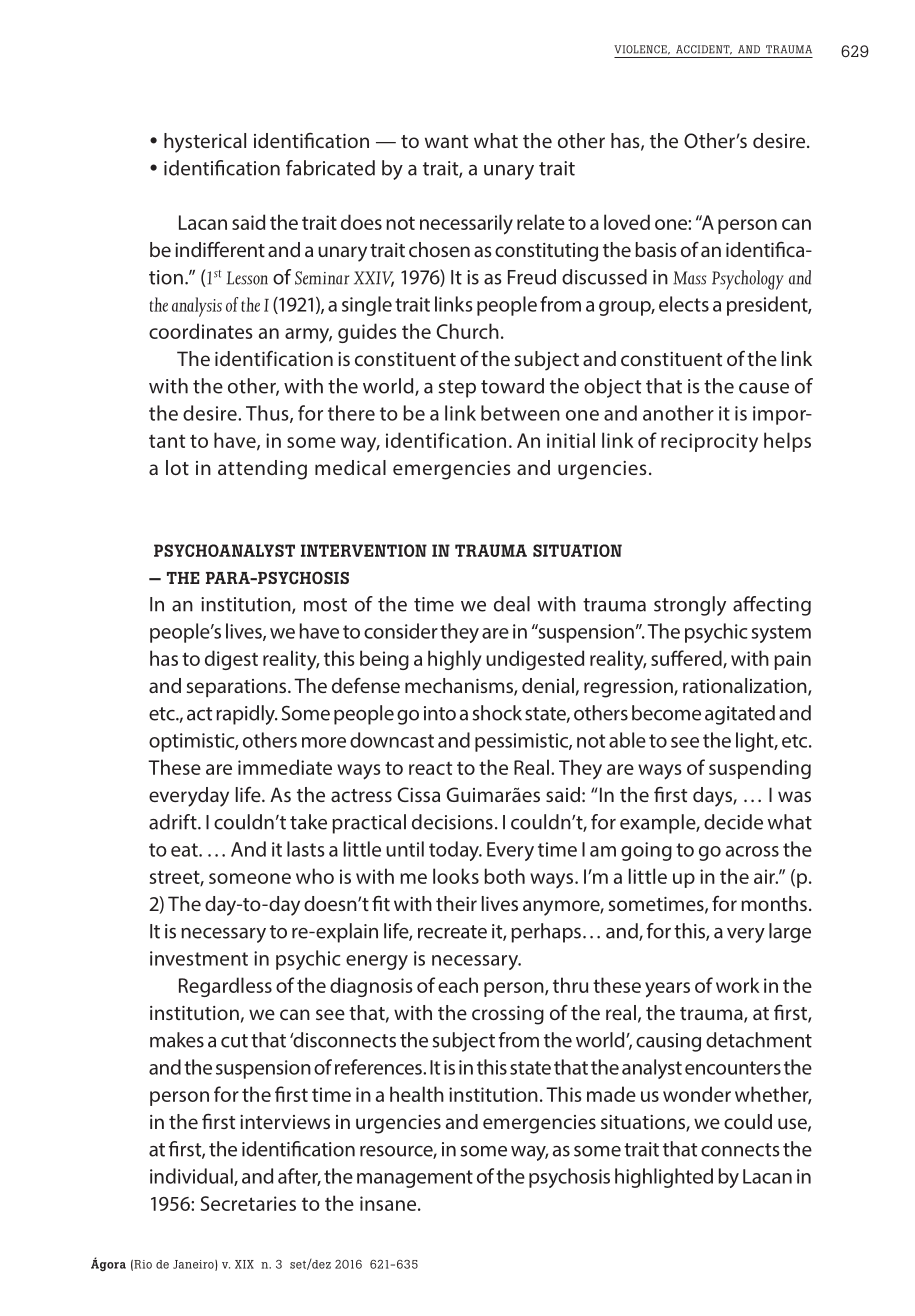  I want to click on want, so click(446, 141).
